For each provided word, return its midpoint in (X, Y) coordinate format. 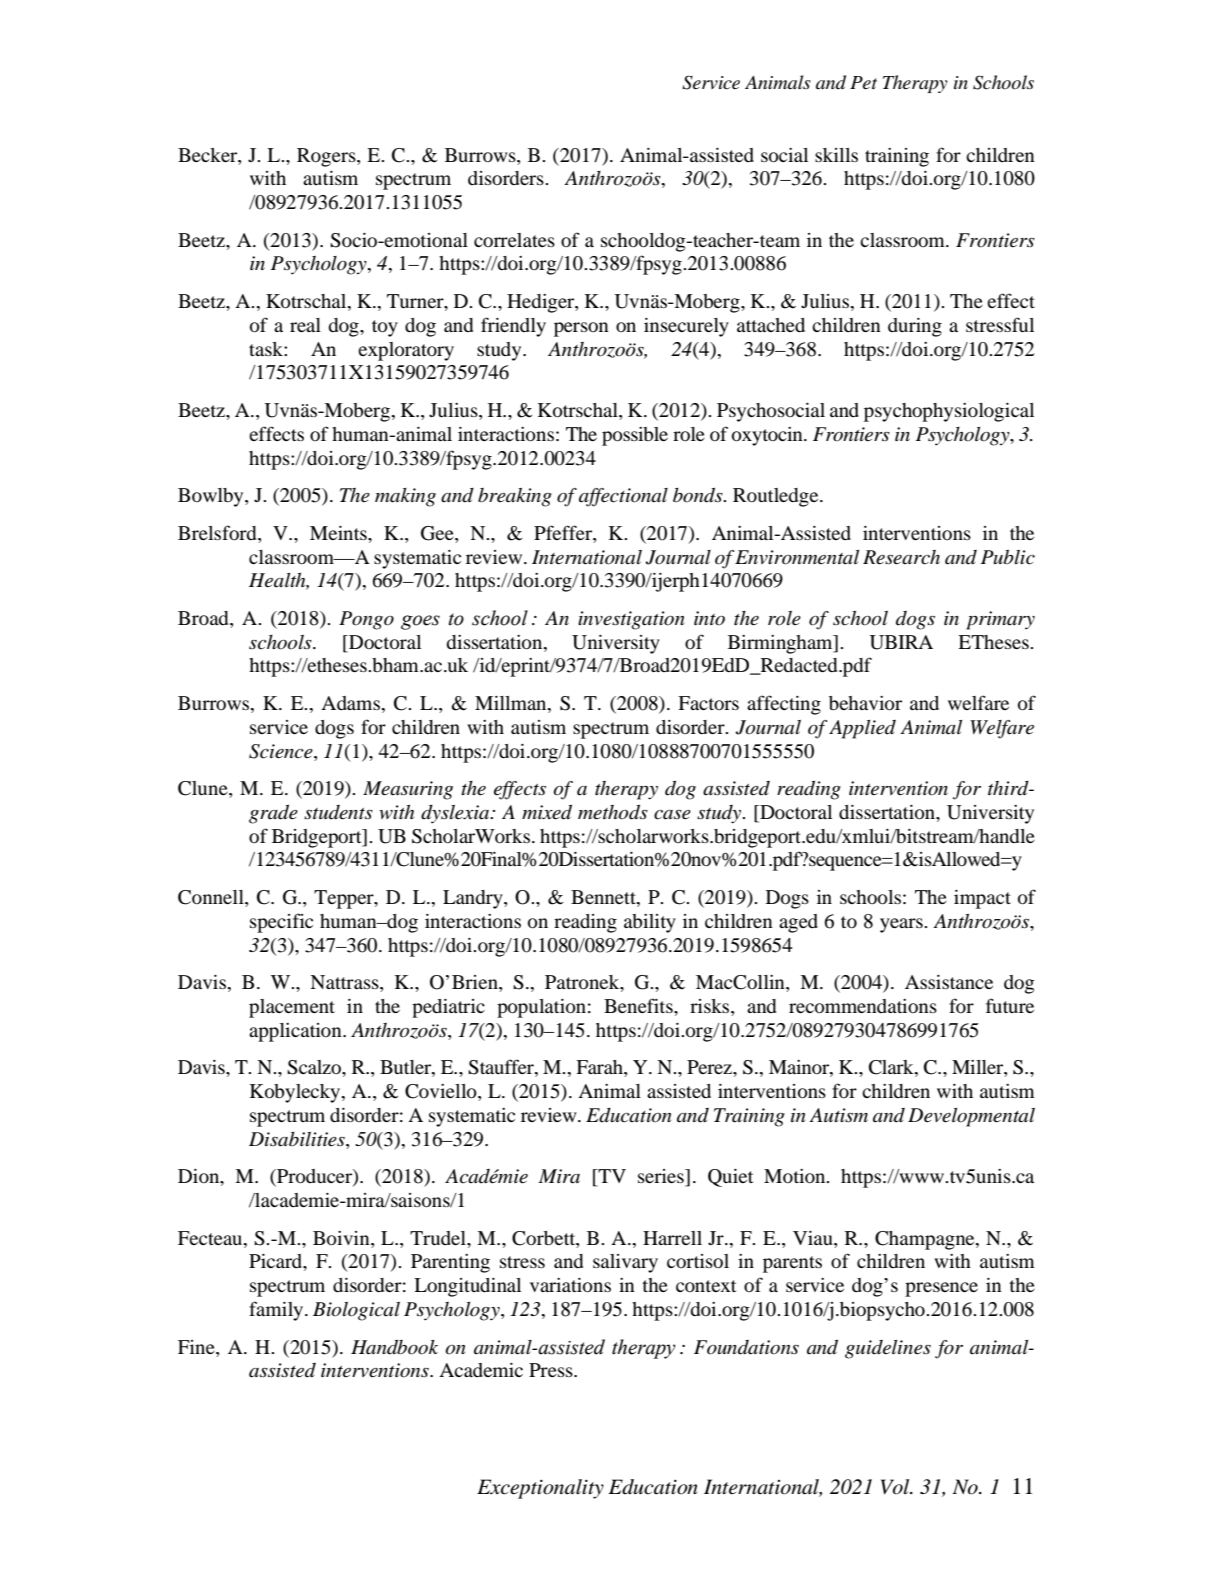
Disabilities (298, 1139)
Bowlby (212, 497)
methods (613, 812)
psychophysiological (949, 412)
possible (635, 436)
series (662, 1177)
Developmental (971, 1117)
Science (282, 751)
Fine (197, 1347)
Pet (863, 83)
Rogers (327, 157)
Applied (862, 729)
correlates (514, 240)
